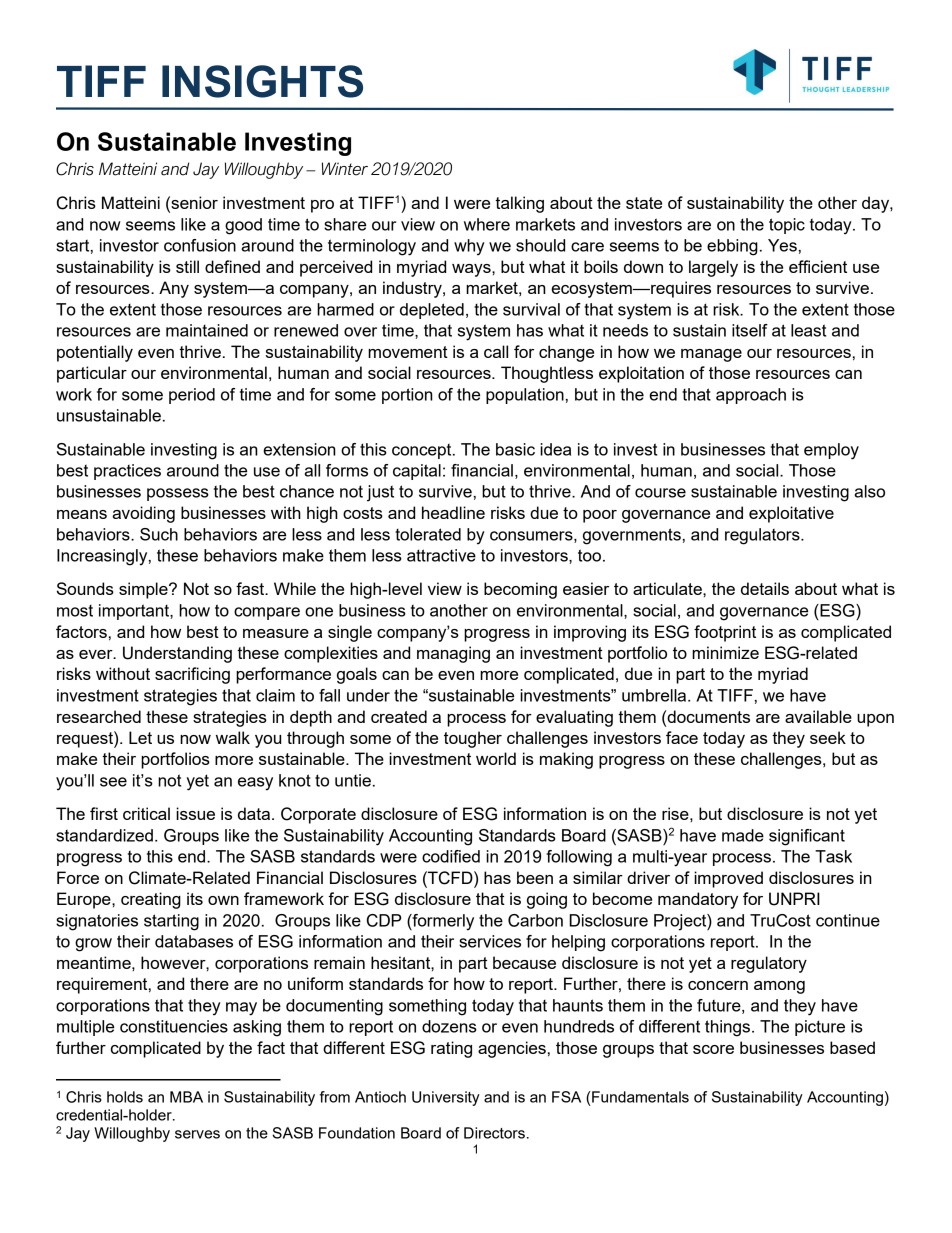 Image resolution: width=952 pixels, height=1233 pixels. Describe the element at coordinates (828, 737) in the screenshot. I see `seek` at that location.
